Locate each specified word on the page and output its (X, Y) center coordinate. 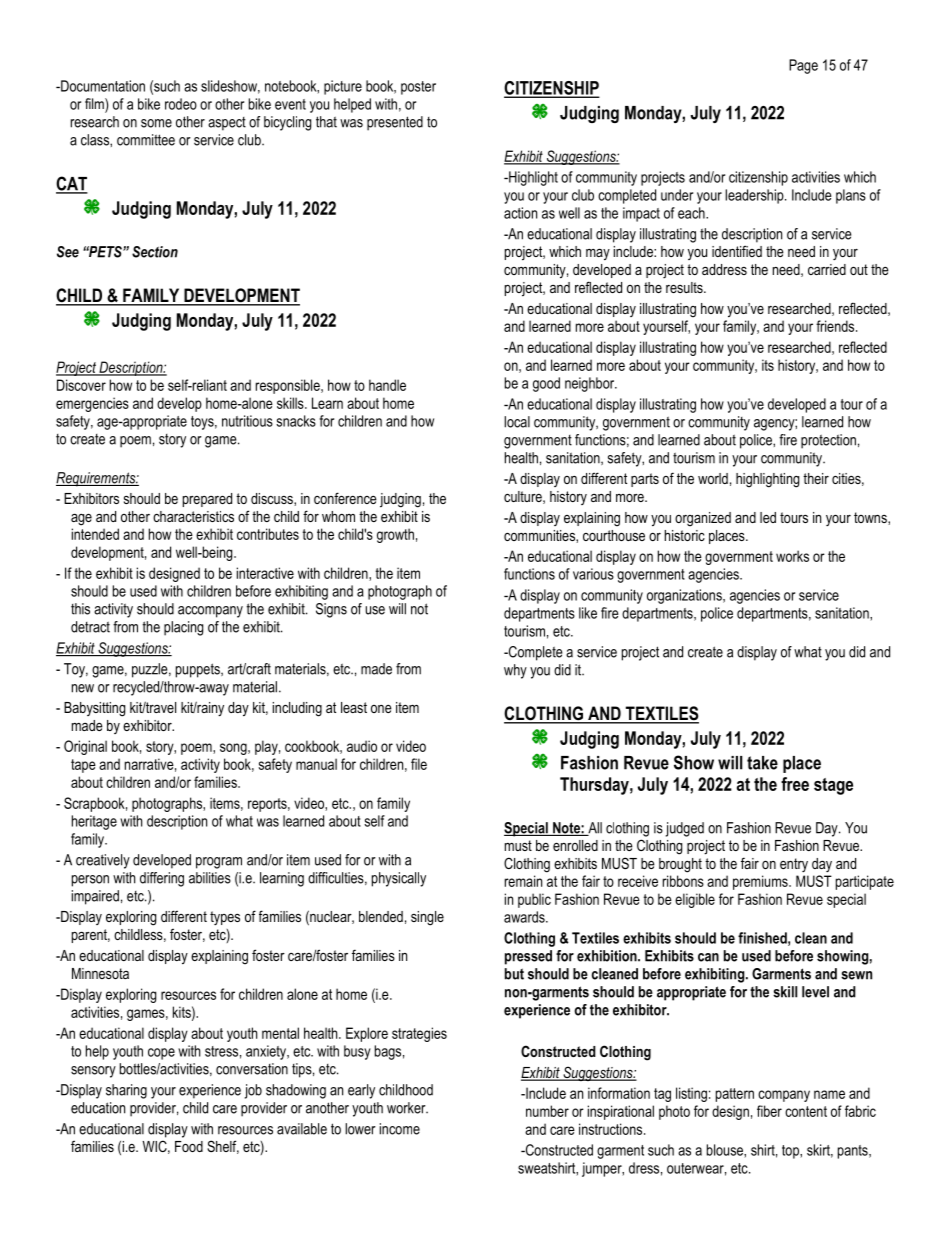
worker (407, 1108)
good (546, 384)
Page (803, 66)
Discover (81, 385)
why (515, 671)
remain (523, 881)
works (792, 556)
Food (189, 1146)
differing (162, 879)
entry (794, 865)
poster (418, 88)
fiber (769, 1111)
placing (183, 628)
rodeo (181, 104)
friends (836, 326)
